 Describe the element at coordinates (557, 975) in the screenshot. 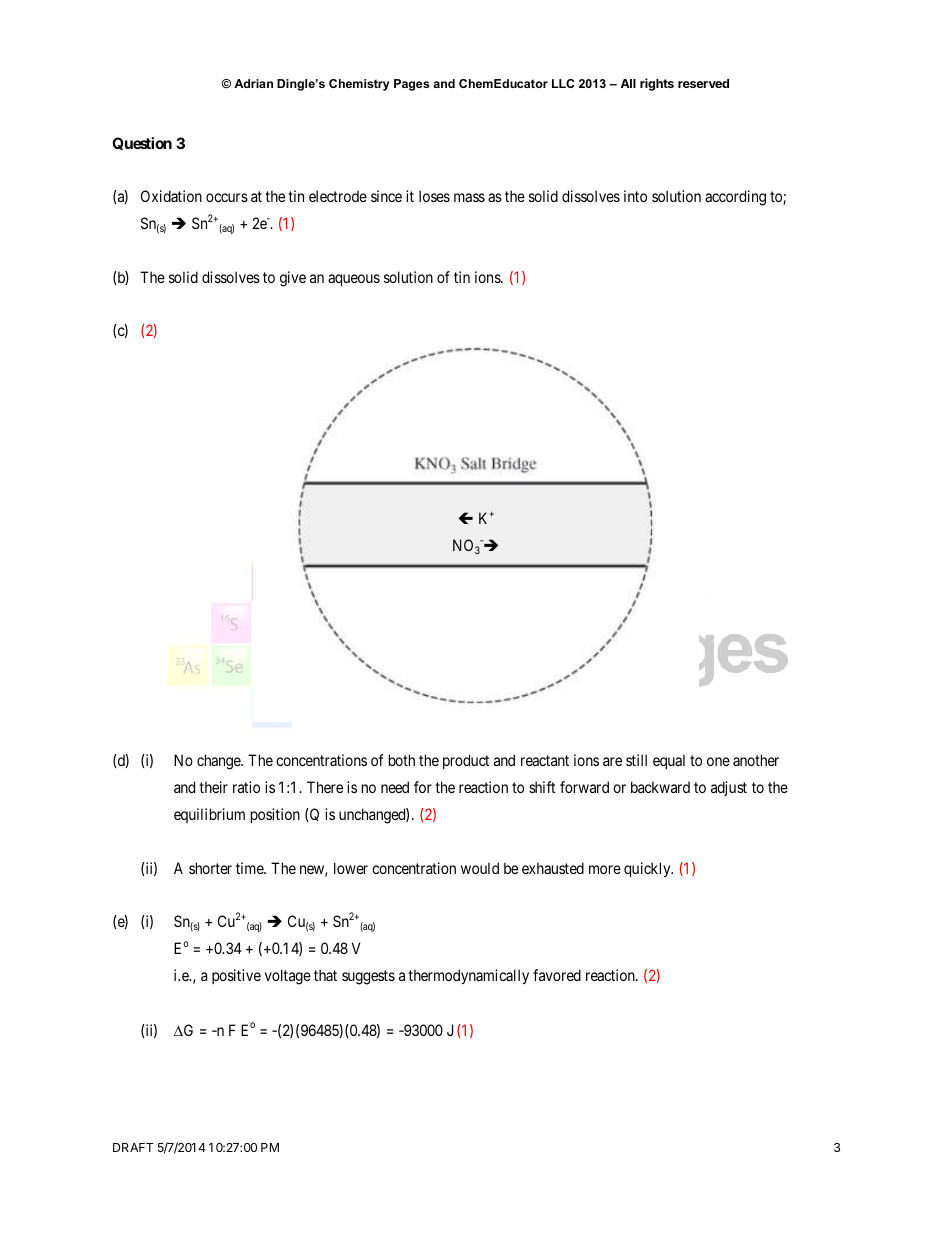

I see `favored` at that location.
